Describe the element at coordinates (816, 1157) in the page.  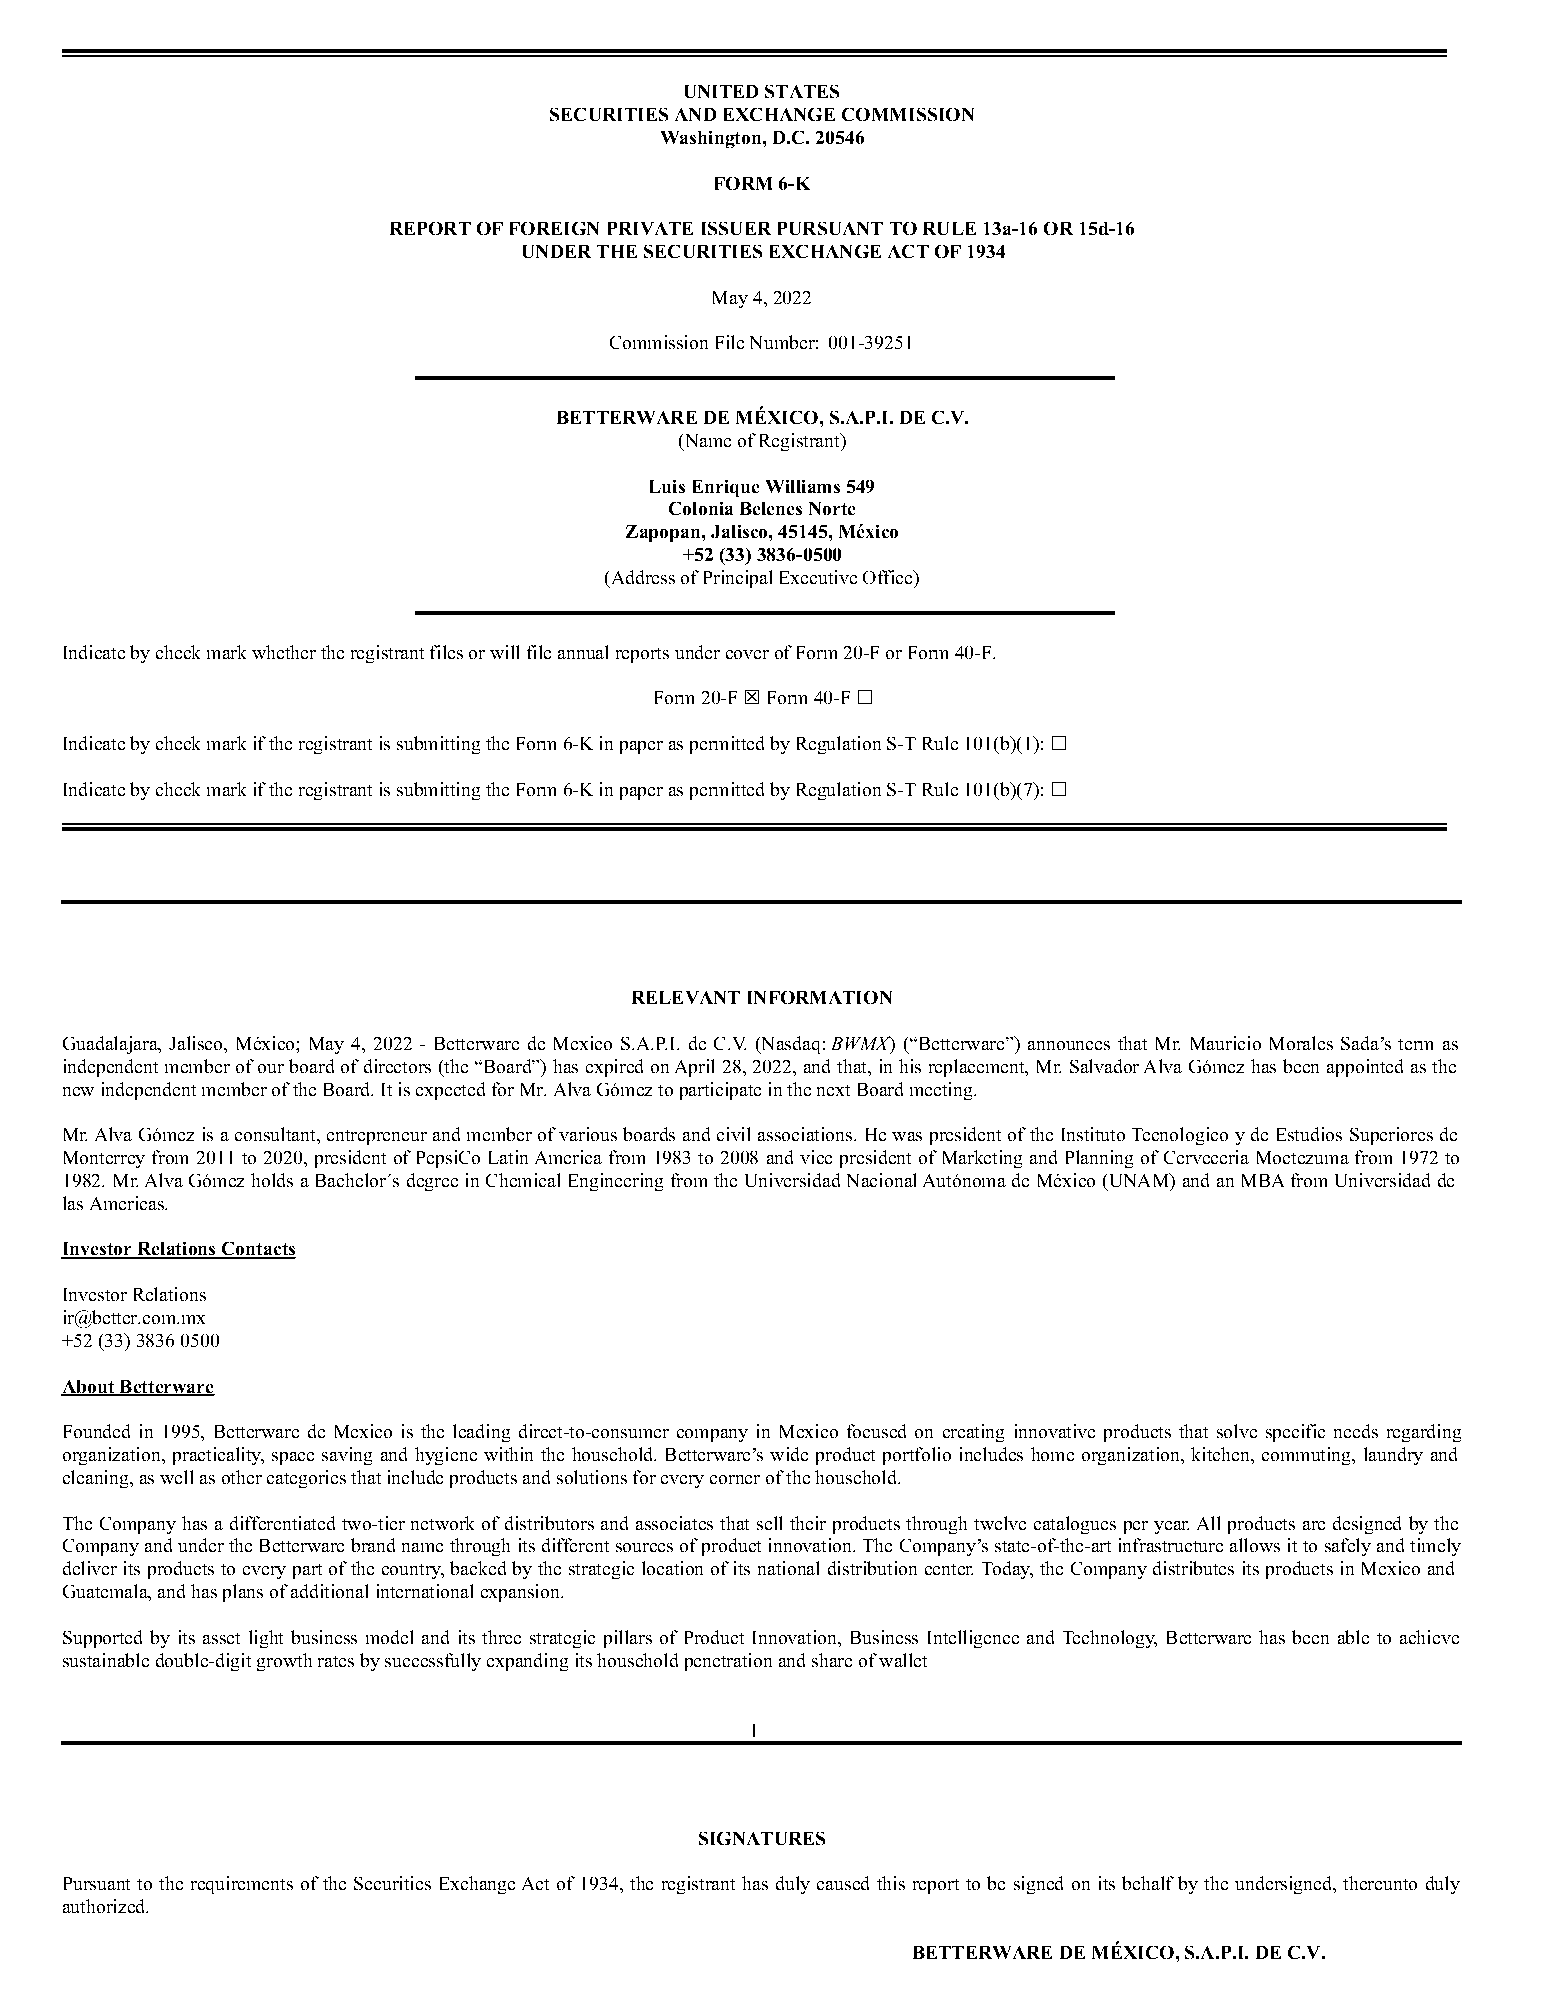
I see `vice` at that location.
